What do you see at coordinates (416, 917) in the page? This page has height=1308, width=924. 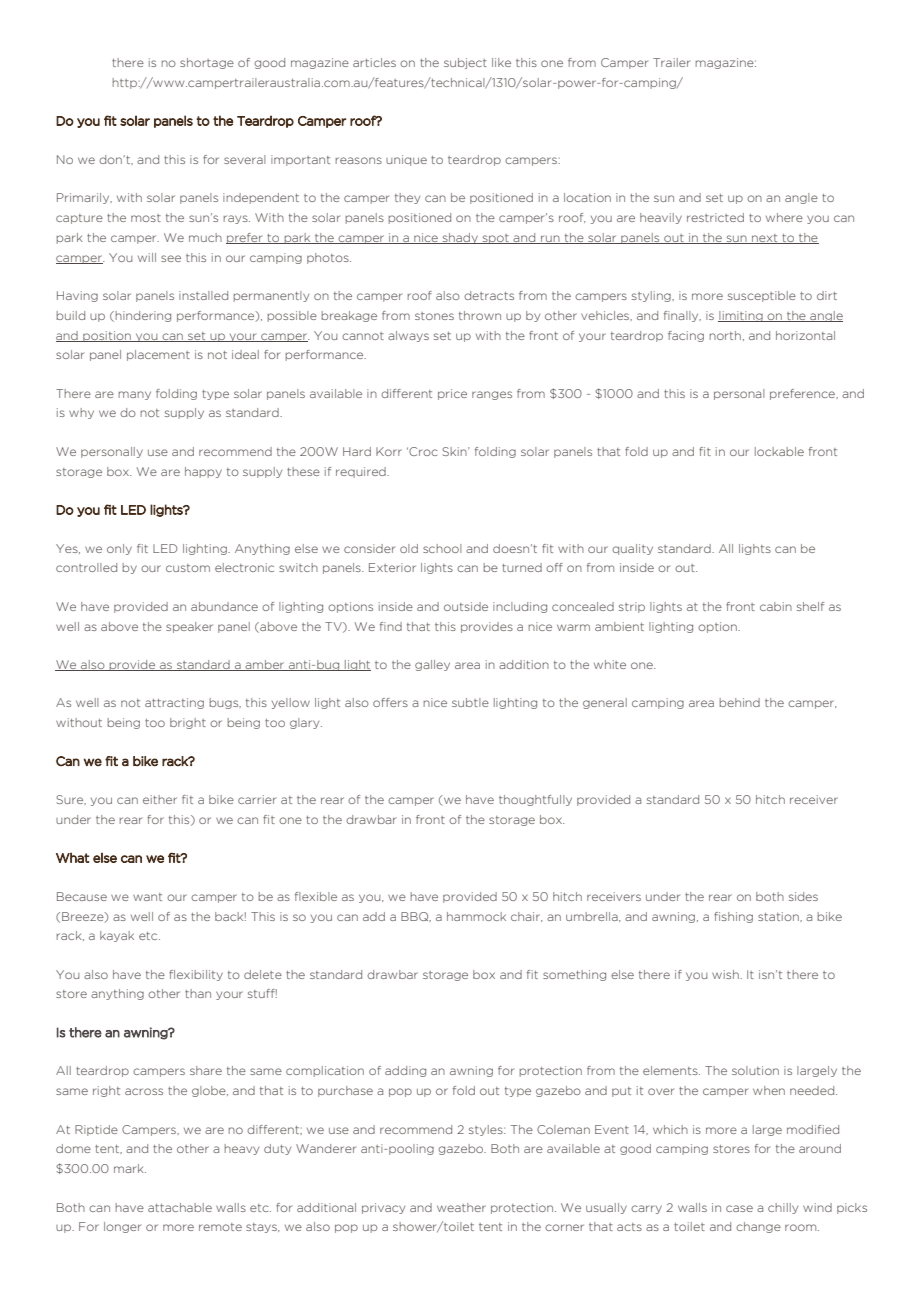 I see `BBQ` at bounding box center [416, 917].
